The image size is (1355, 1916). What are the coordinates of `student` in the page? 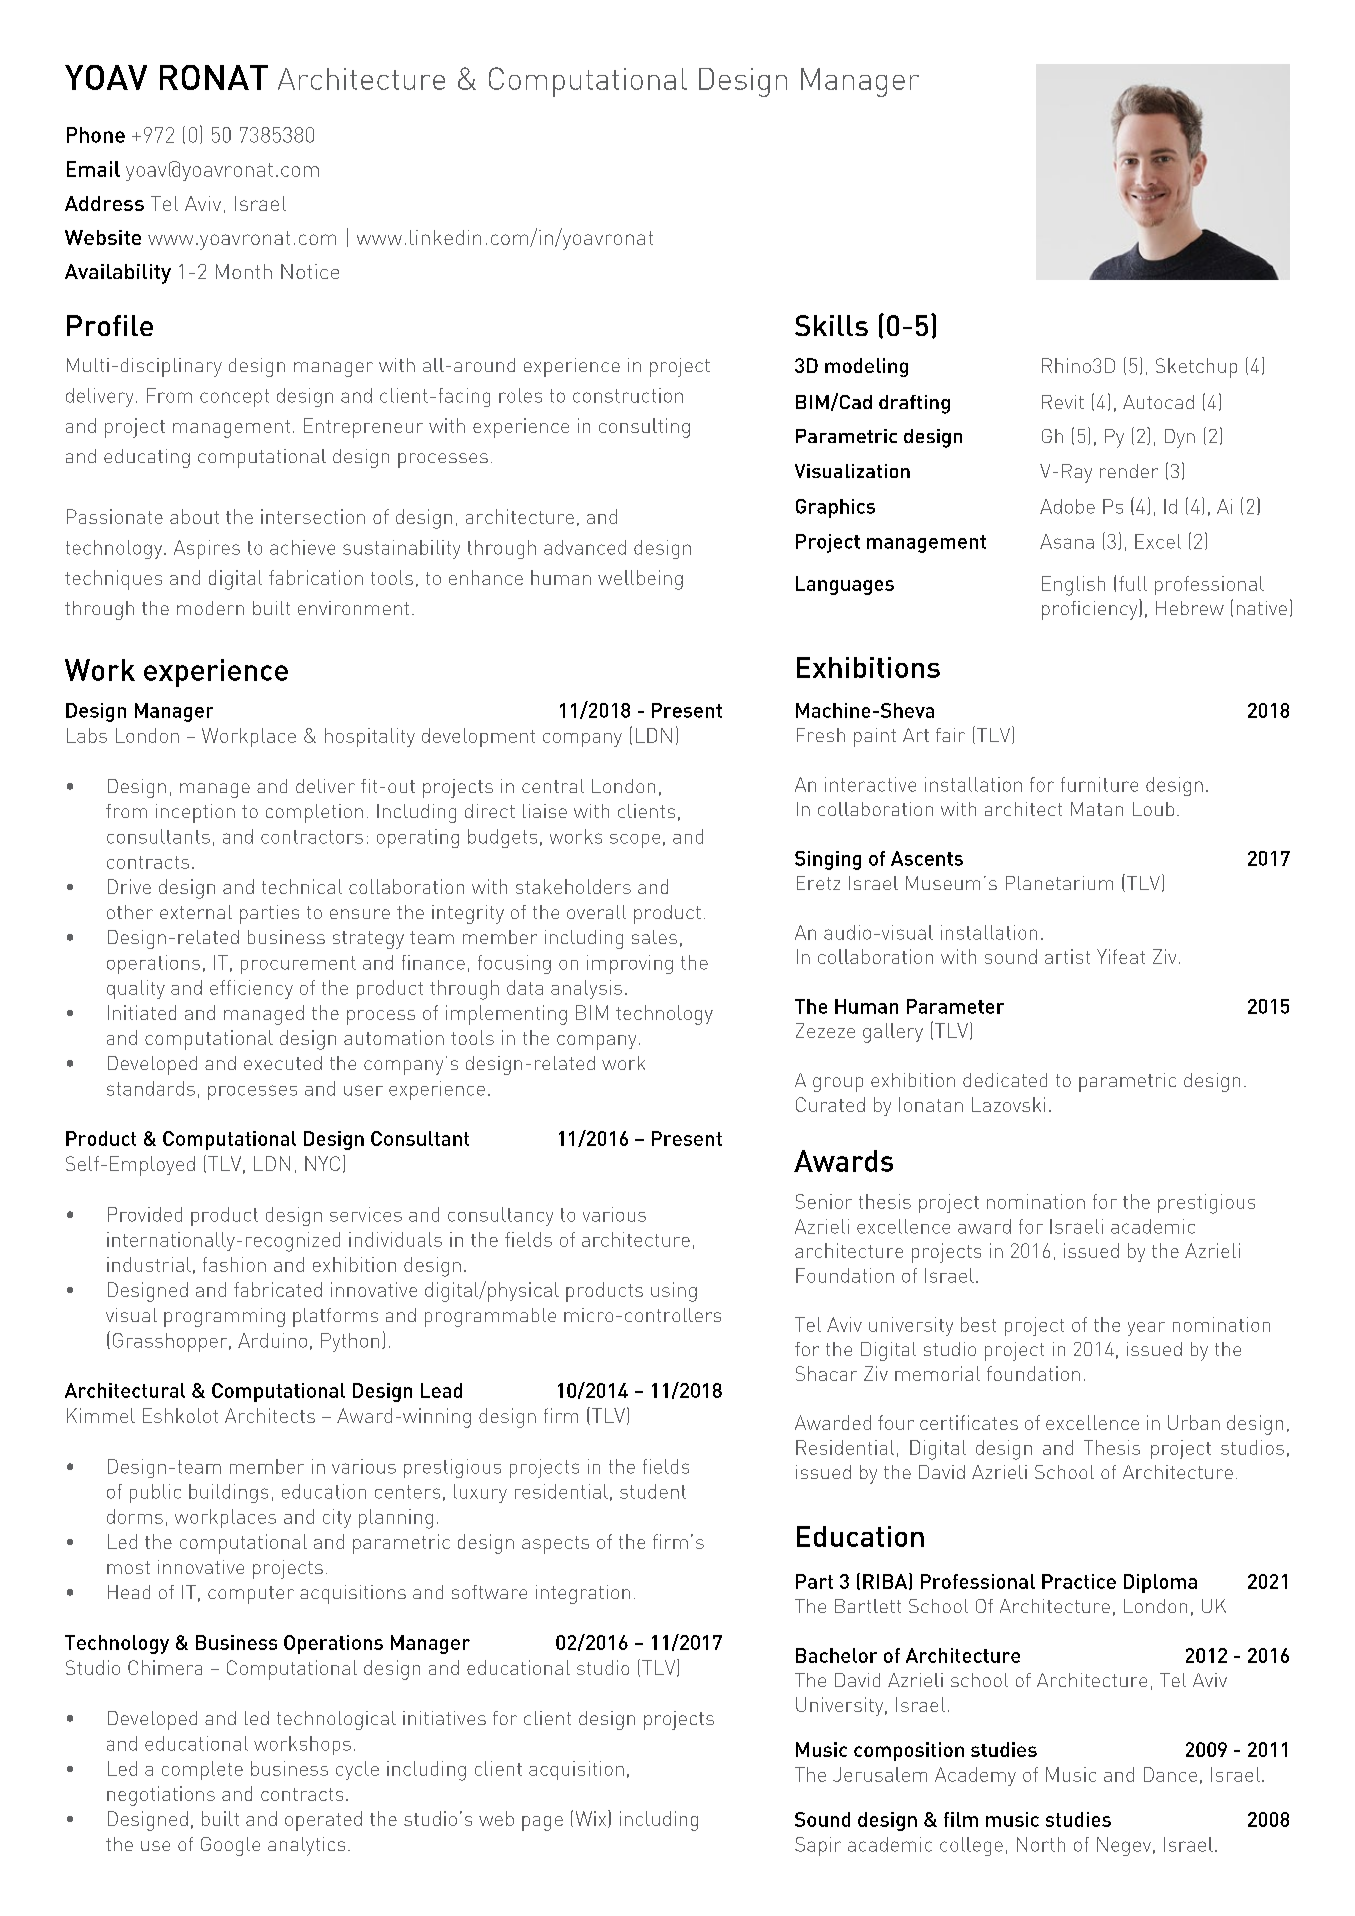 It's located at (653, 1491).
